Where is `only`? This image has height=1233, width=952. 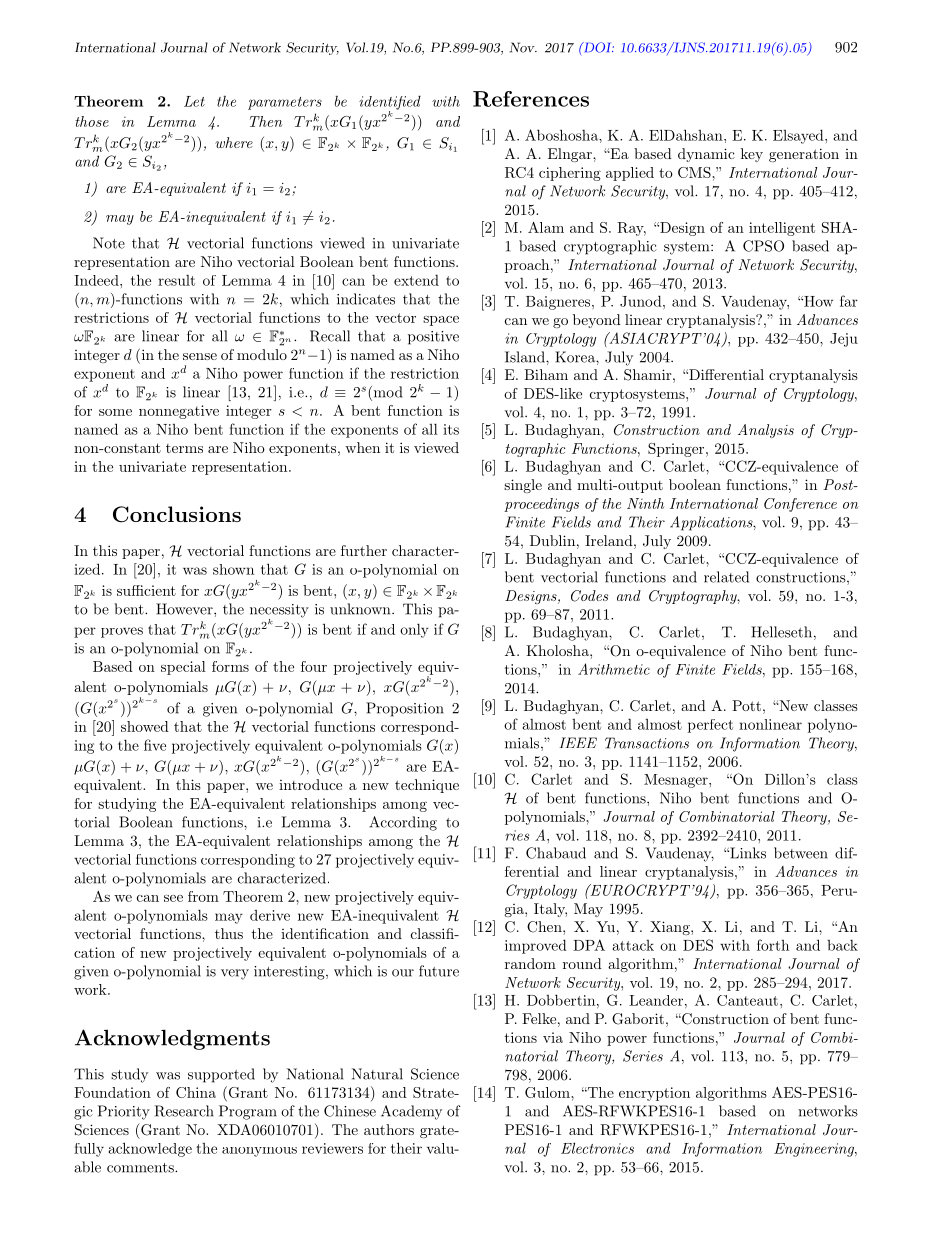 only is located at coordinates (414, 630).
